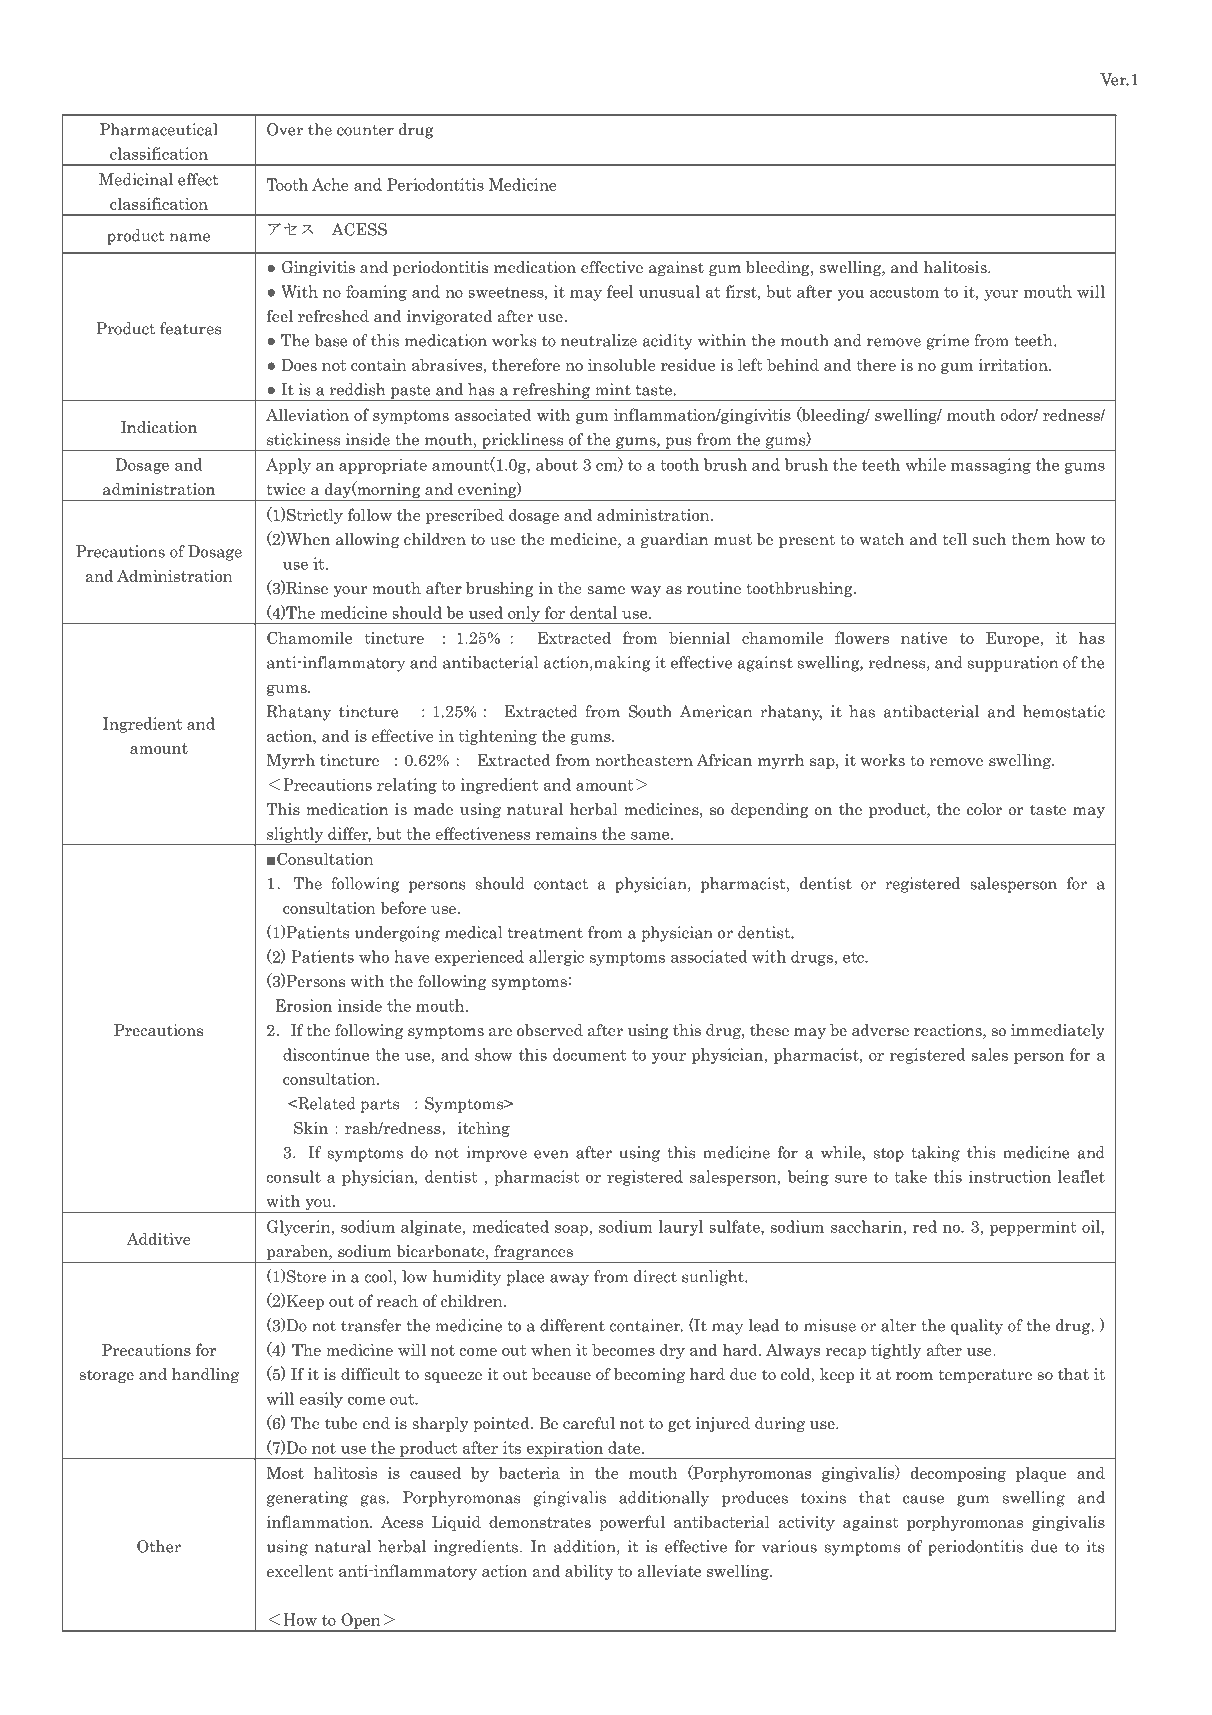  What do you see at coordinates (295, 836) in the screenshot?
I see `slightly` at bounding box center [295, 836].
